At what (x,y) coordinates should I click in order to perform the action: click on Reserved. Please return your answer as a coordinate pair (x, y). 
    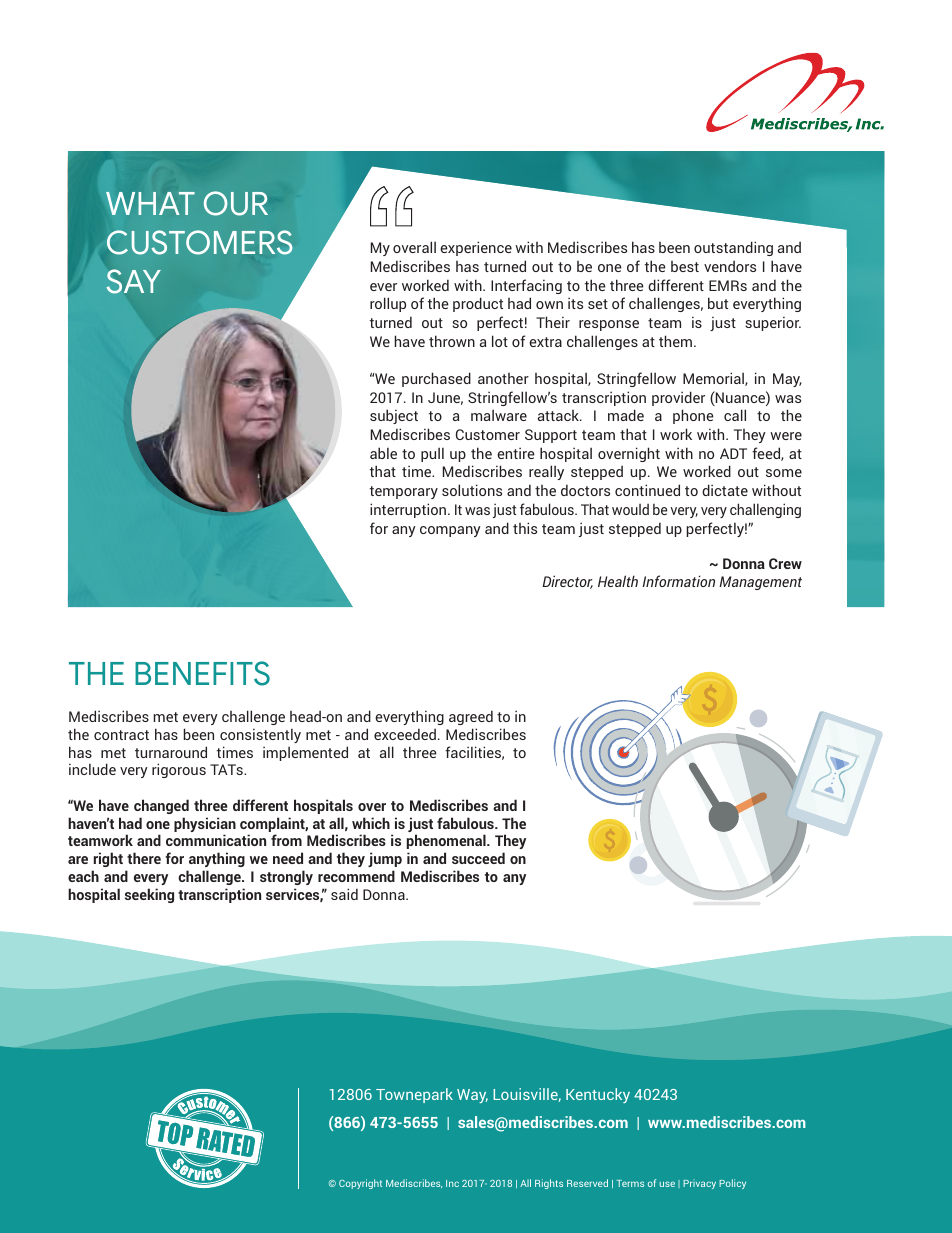
    Looking at the image, I should click on (587, 1183).
